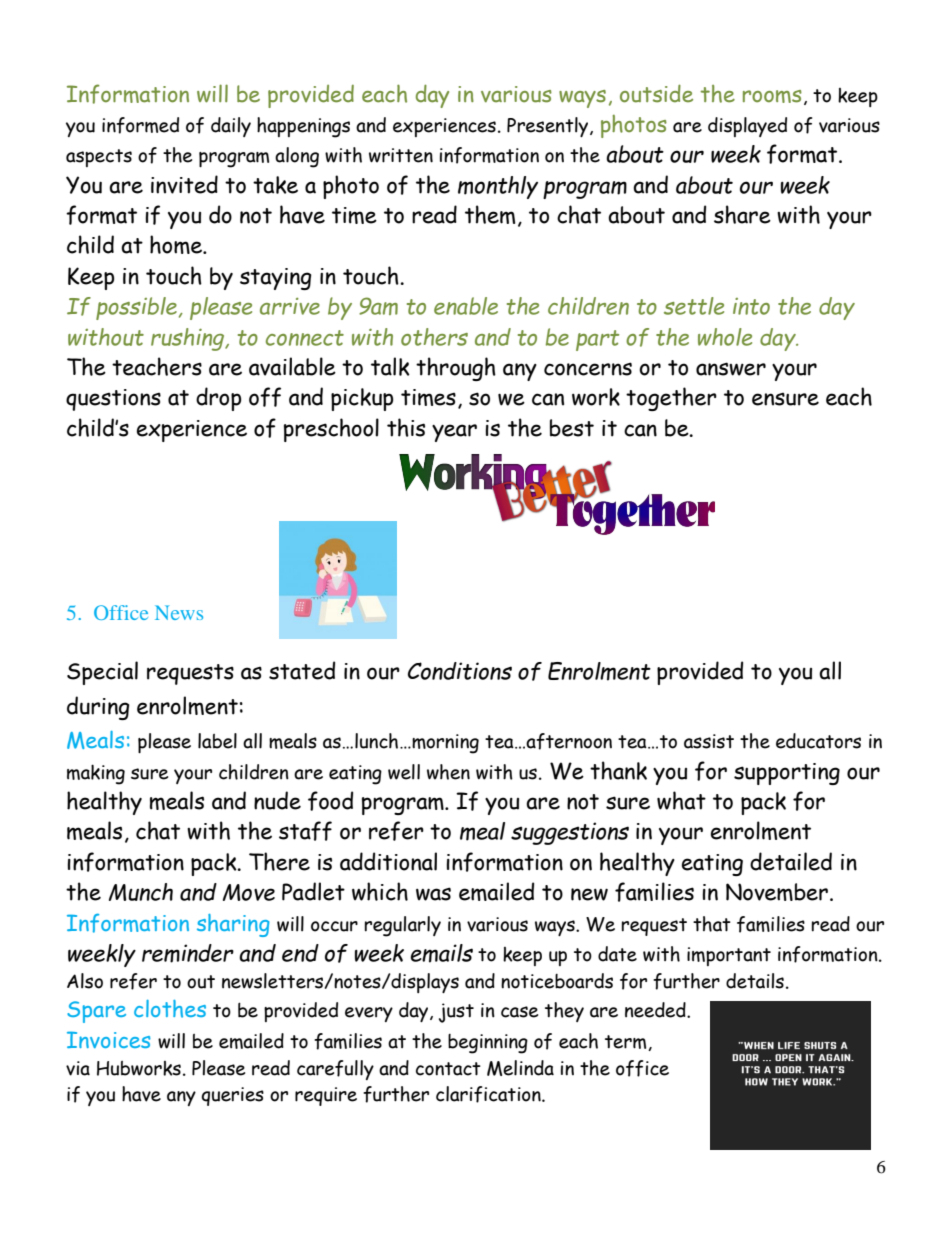 This screenshot has width=952, height=1233. Describe the element at coordinates (140, 125) in the screenshot. I see `informed` at that location.
